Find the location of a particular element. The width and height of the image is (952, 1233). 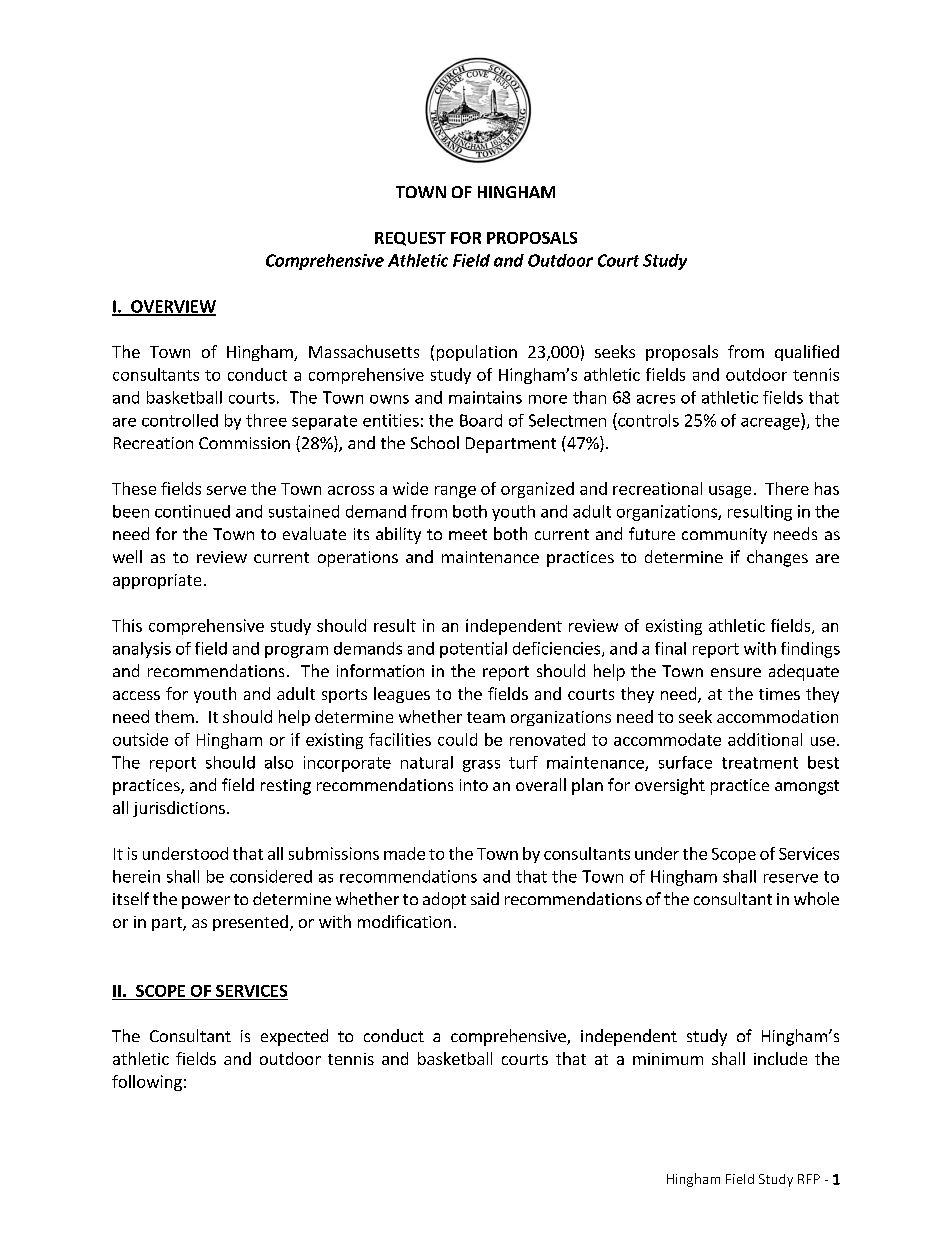

appropriate is located at coordinates (157, 581).
